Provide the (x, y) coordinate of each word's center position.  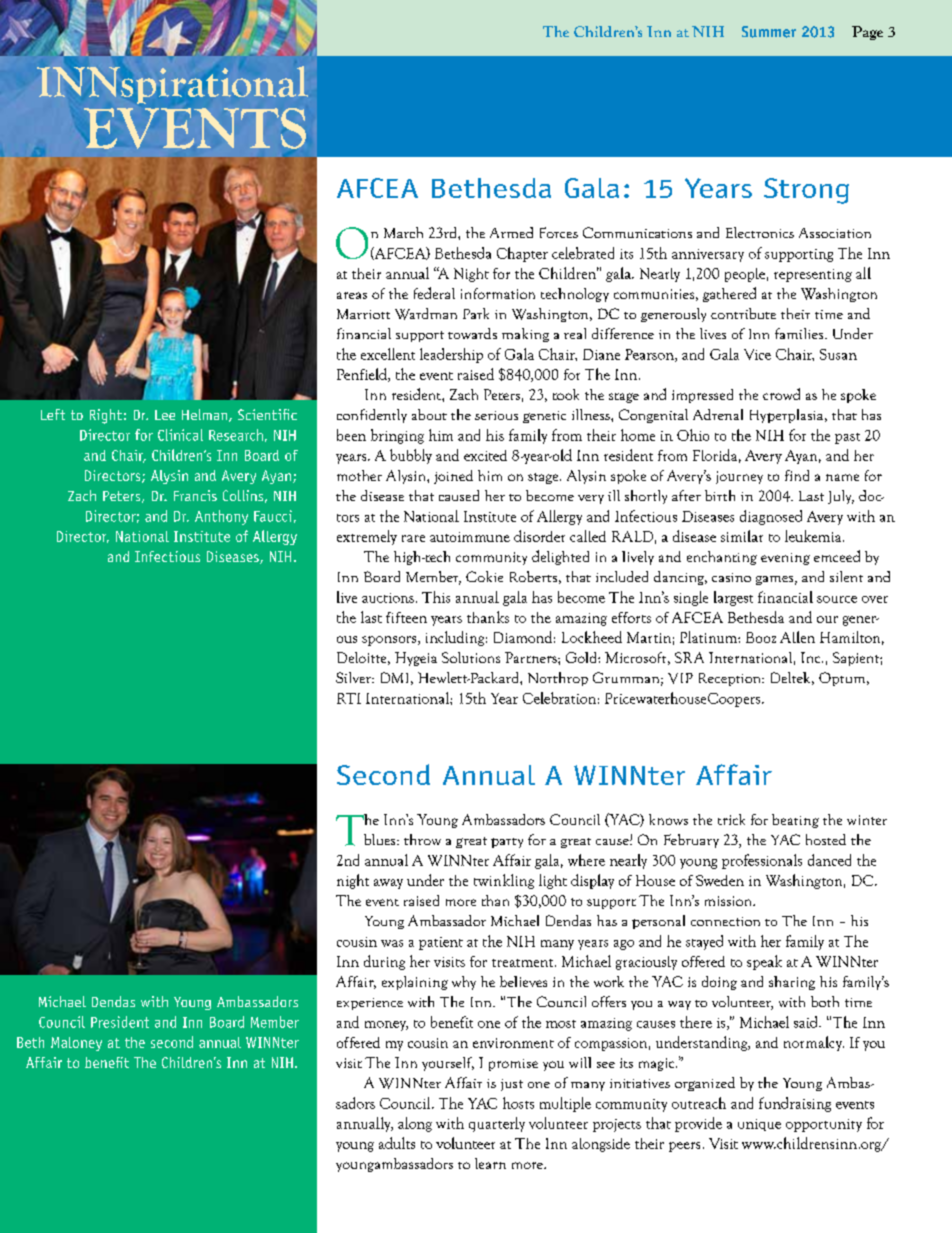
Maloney (76, 1044)
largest (733, 598)
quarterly (497, 1124)
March (403, 232)
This (436, 597)
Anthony (221, 517)
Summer (769, 32)
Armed (511, 232)
